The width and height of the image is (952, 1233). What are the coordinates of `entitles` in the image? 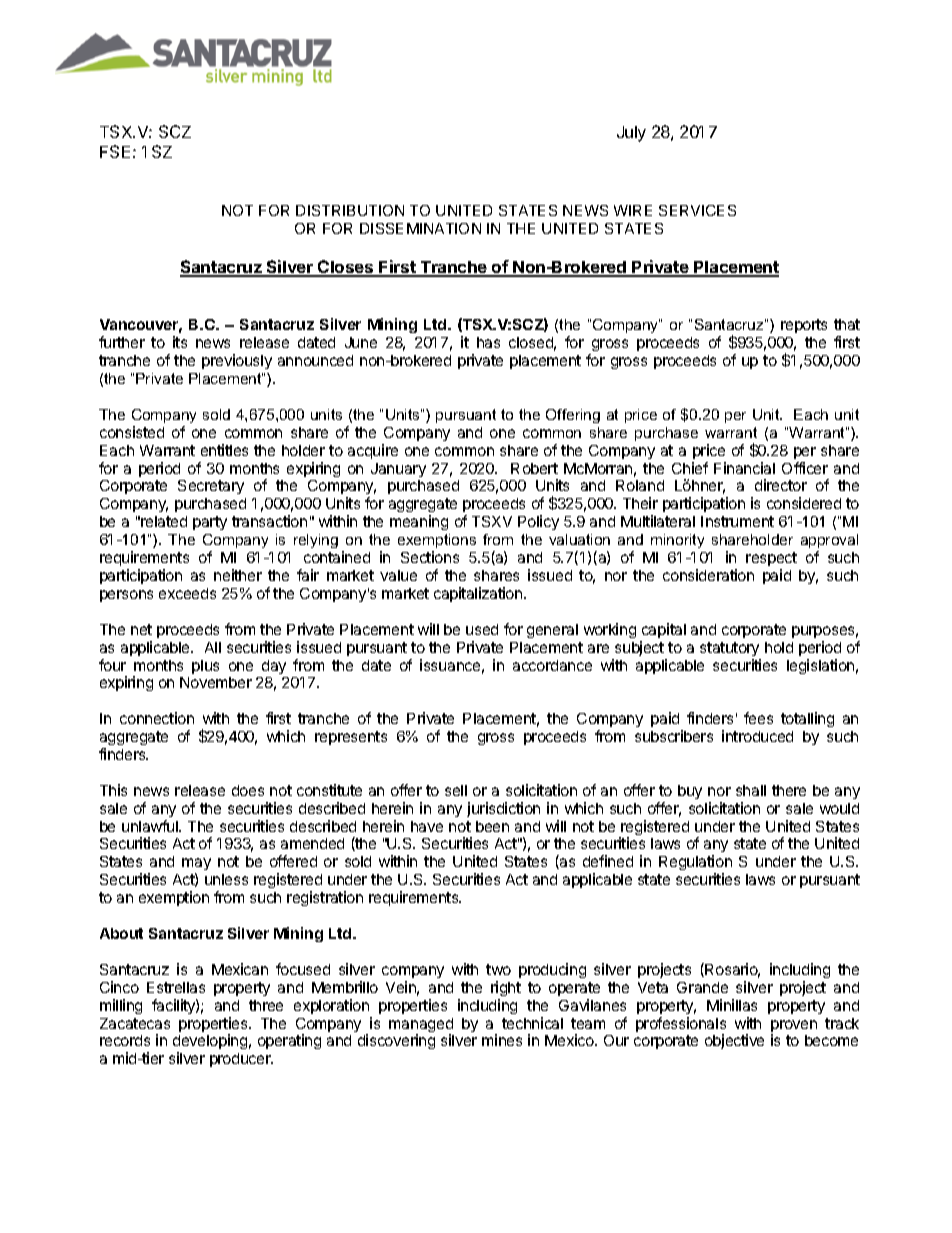 It's located at (224, 450).
